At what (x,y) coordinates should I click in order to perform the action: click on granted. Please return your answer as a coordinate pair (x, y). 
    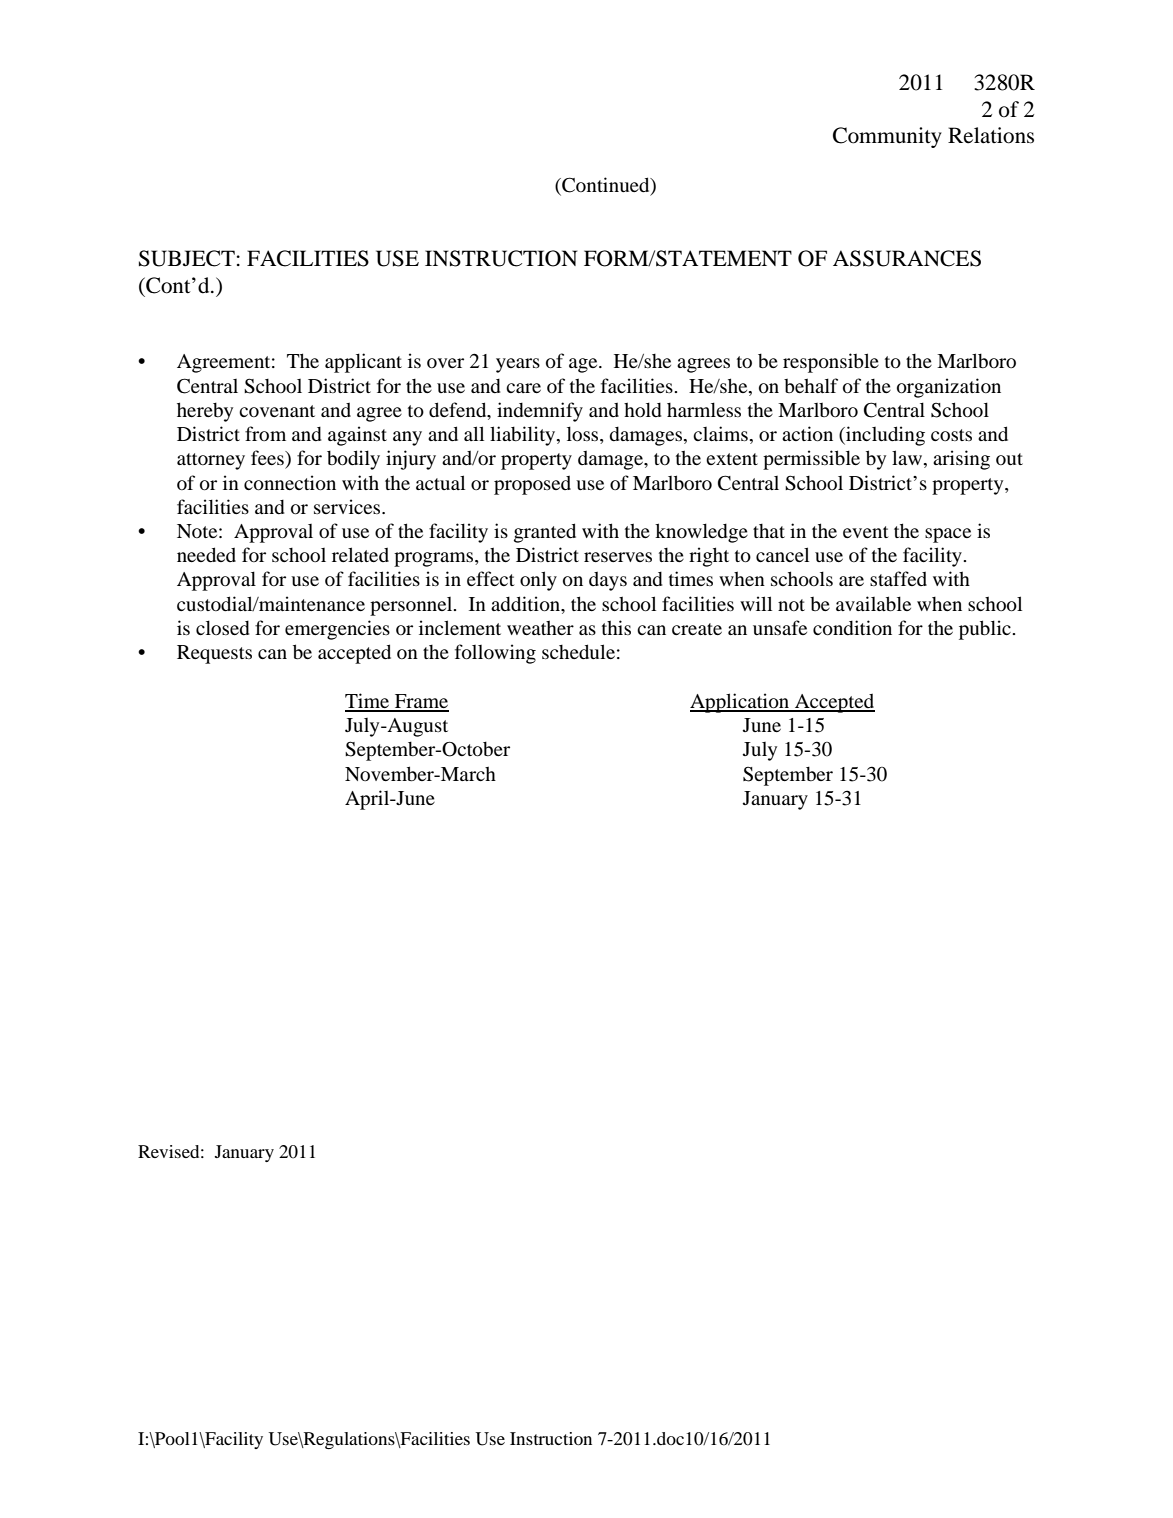
    Looking at the image, I should click on (545, 533).
